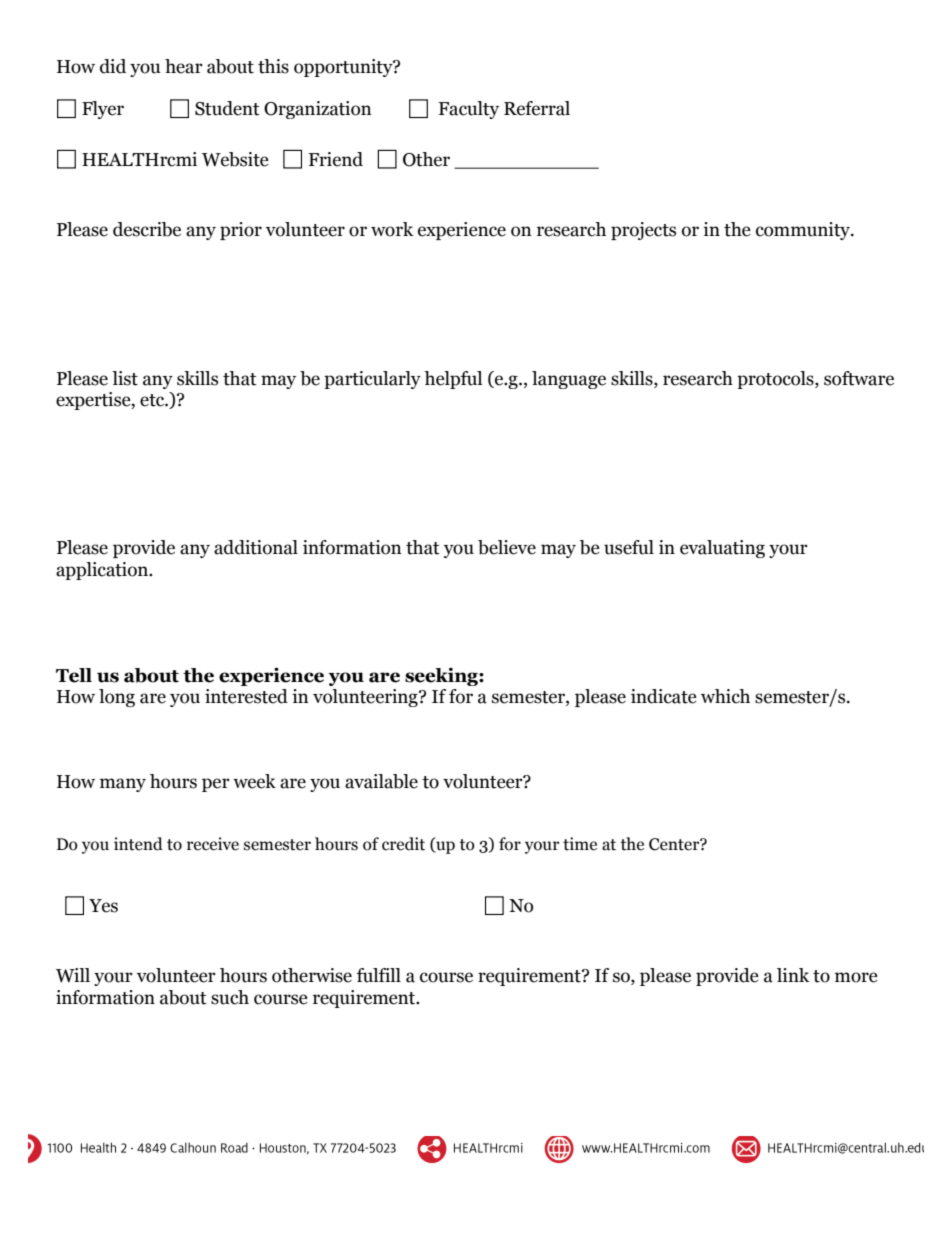  Describe the element at coordinates (230, 997) in the screenshot. I see `such` at that location.
